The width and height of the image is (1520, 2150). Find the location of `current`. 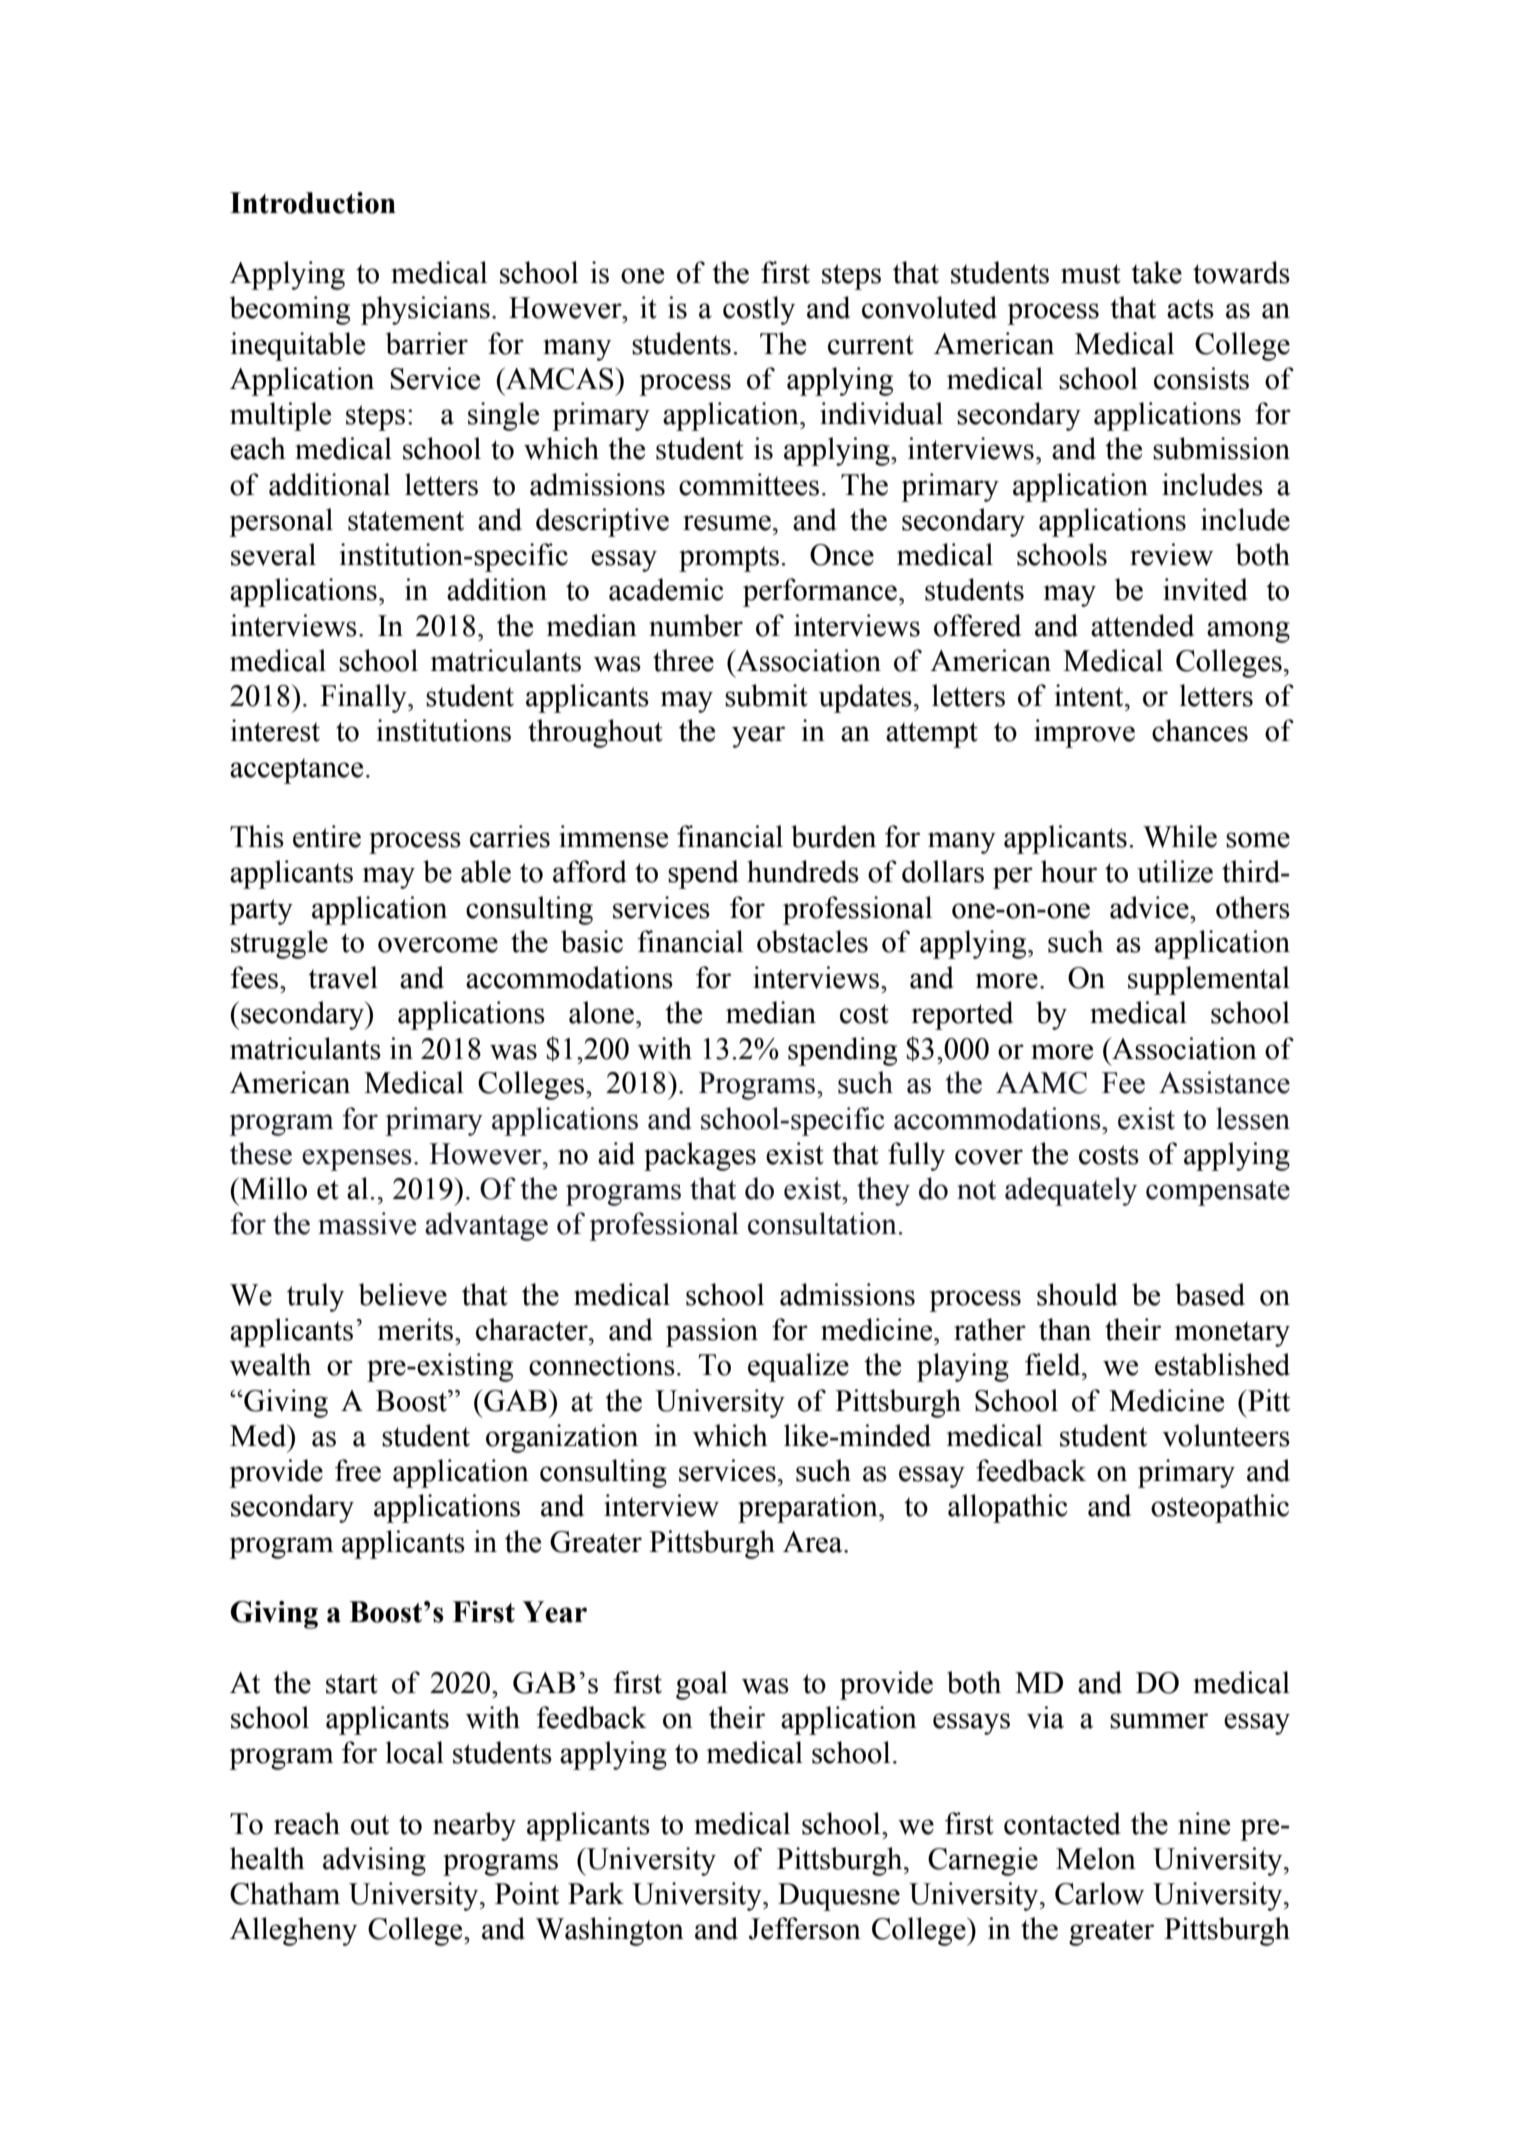

current is located at coordinates (871, 345).
